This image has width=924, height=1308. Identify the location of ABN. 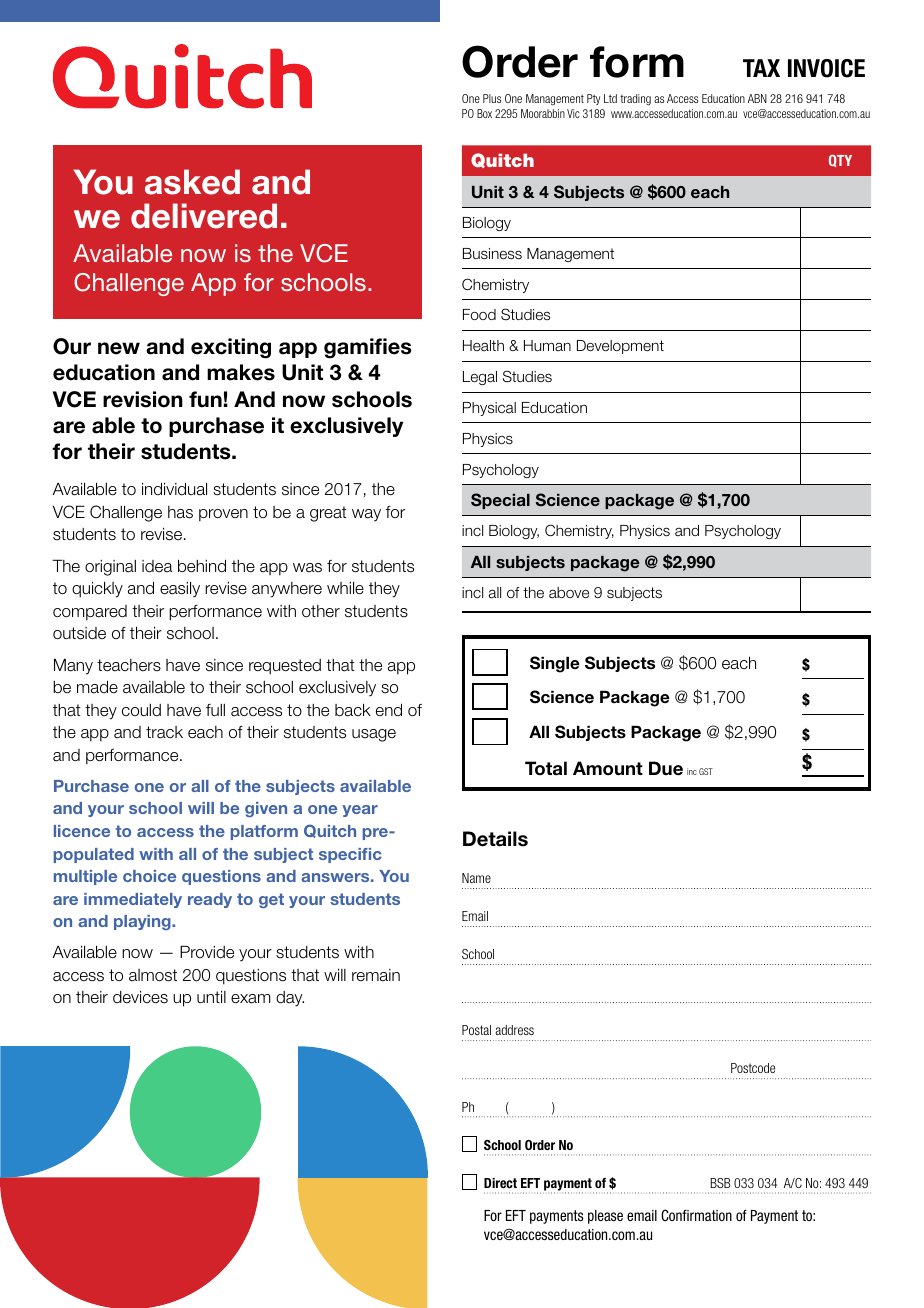
(757, 98).
